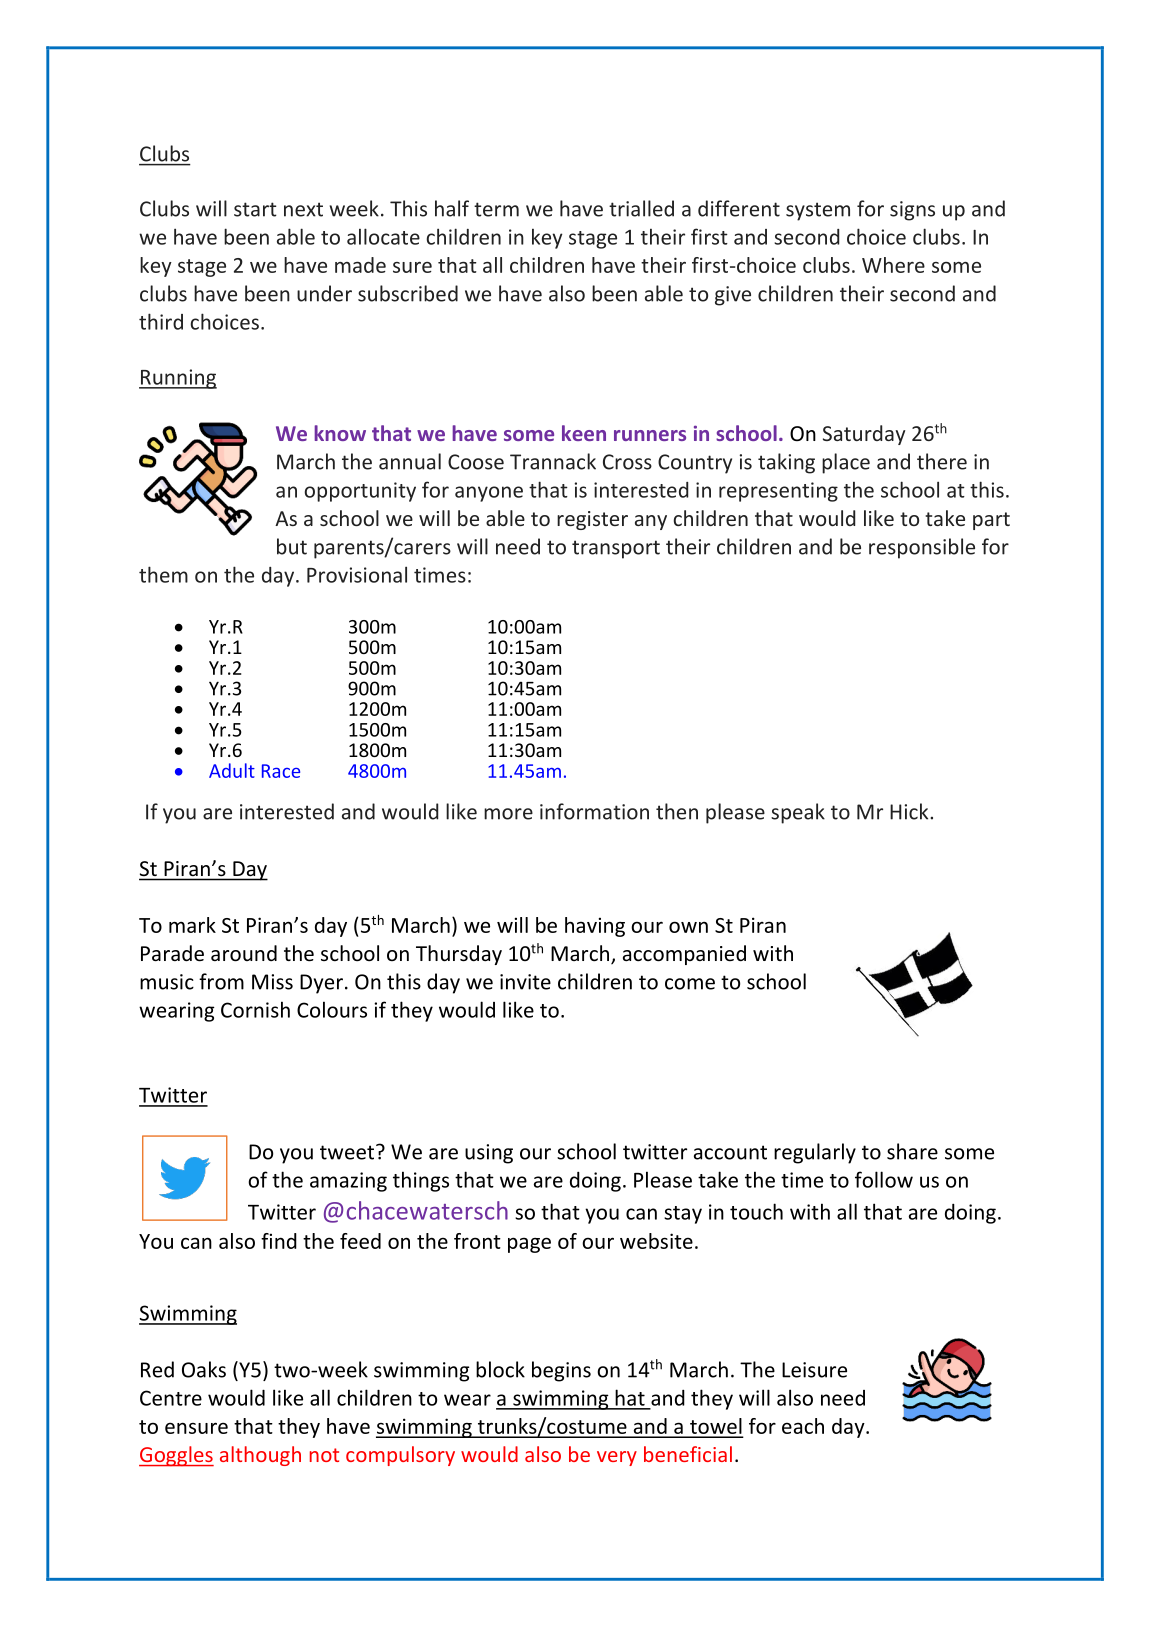 The height and width of the screenshot is (1627, 1150). What do you see at coordinates (688, 927) in the screenshot?
I see `own` at bounding box center [688, 927].
